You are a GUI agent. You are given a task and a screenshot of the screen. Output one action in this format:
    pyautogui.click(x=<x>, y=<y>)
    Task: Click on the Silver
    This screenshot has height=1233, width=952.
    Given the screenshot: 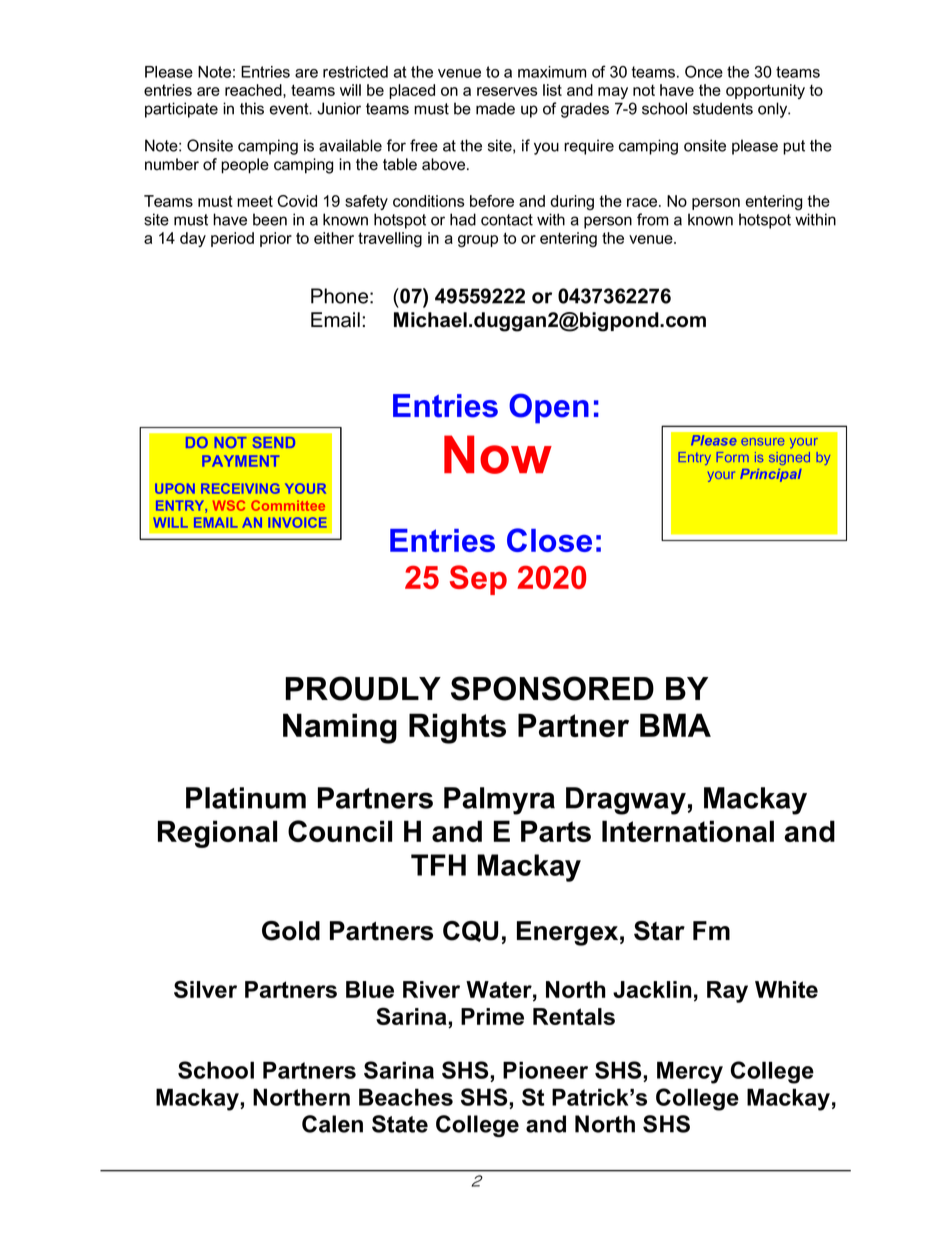 What is the action you would take?
    pyautogui.click(x=205, y=989)
